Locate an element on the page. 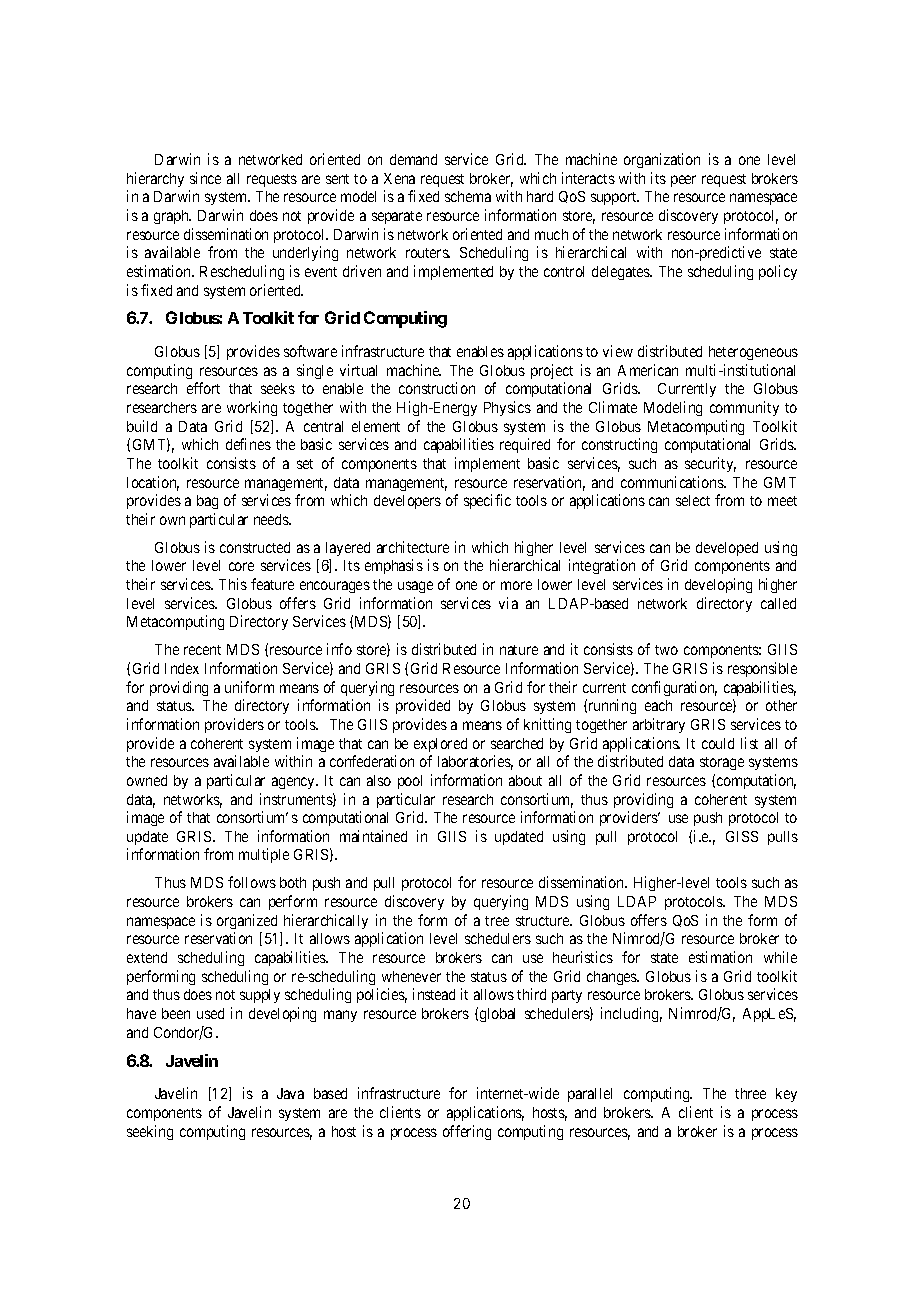  since is located at coordinates (205, 178).
